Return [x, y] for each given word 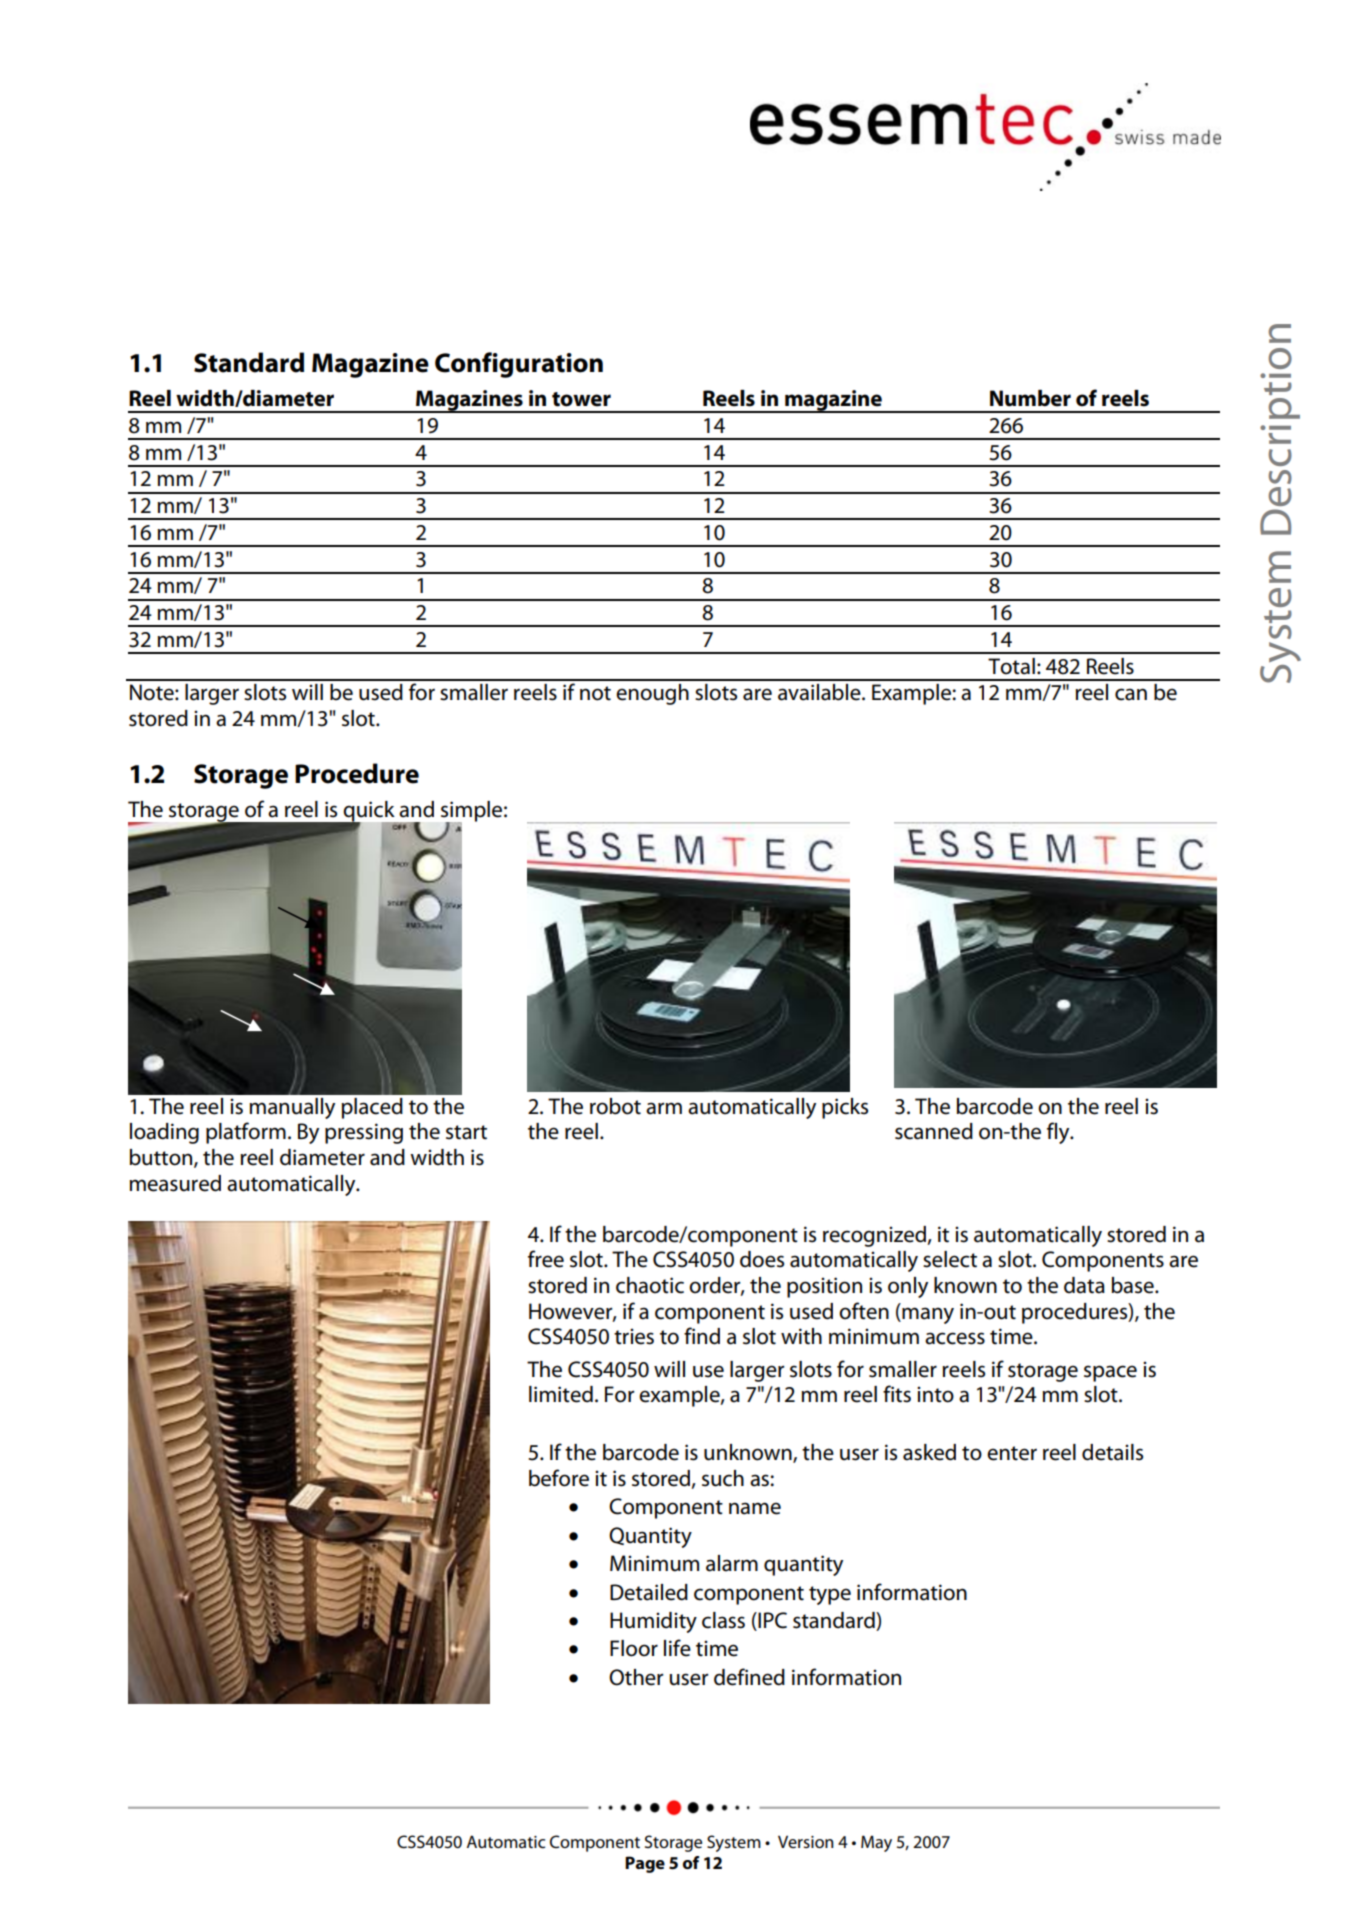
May [876, 1843]
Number [1030, 398]
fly [1059, 1133]
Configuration [519, 365]
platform [246, 1133]
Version [806, 1842]
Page [645, 1864]
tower [581, 399]
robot [615, 1106]
